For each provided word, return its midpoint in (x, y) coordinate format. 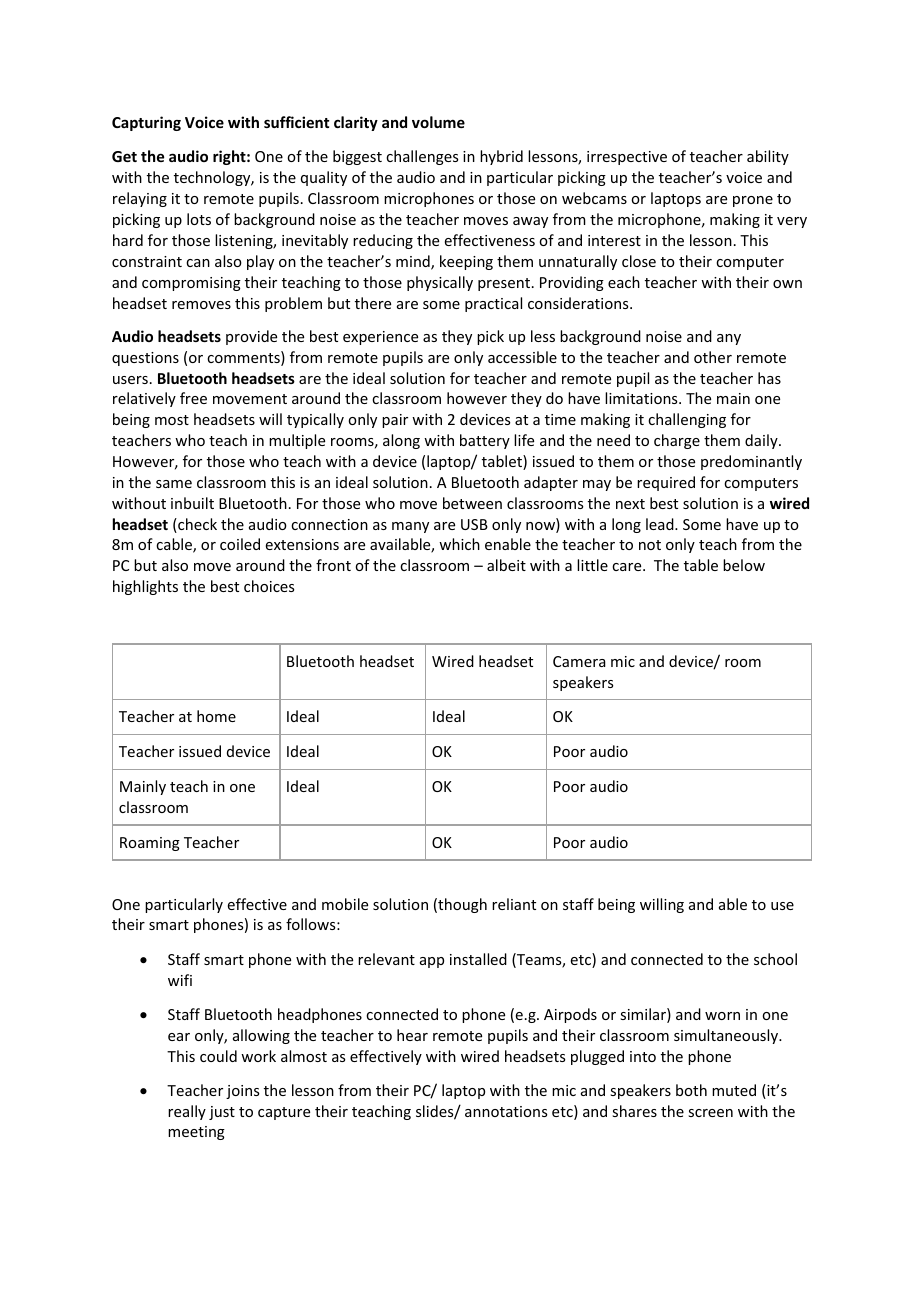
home (216, 716)
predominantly (751, 462)
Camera (579, 661)
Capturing (146, 123)
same (174, 484)
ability (768, 157)
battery (485, 441)
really (187, 1112)
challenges (422, 157)
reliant (514, 904)
